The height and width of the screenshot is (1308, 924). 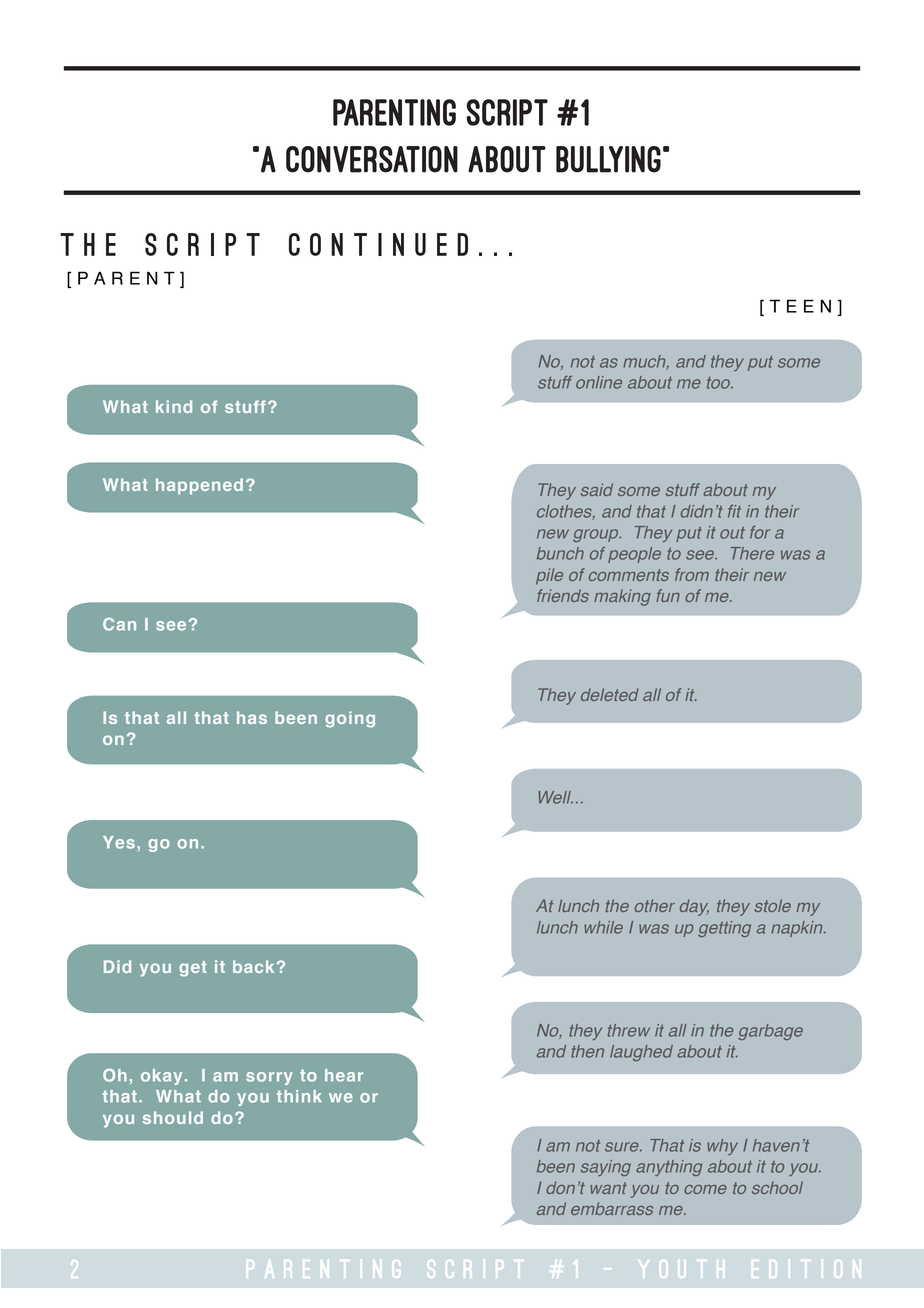 What do you see at coordinates (720, 383) in the screenshot?
I see `too` at bounding box center [720, 383].
